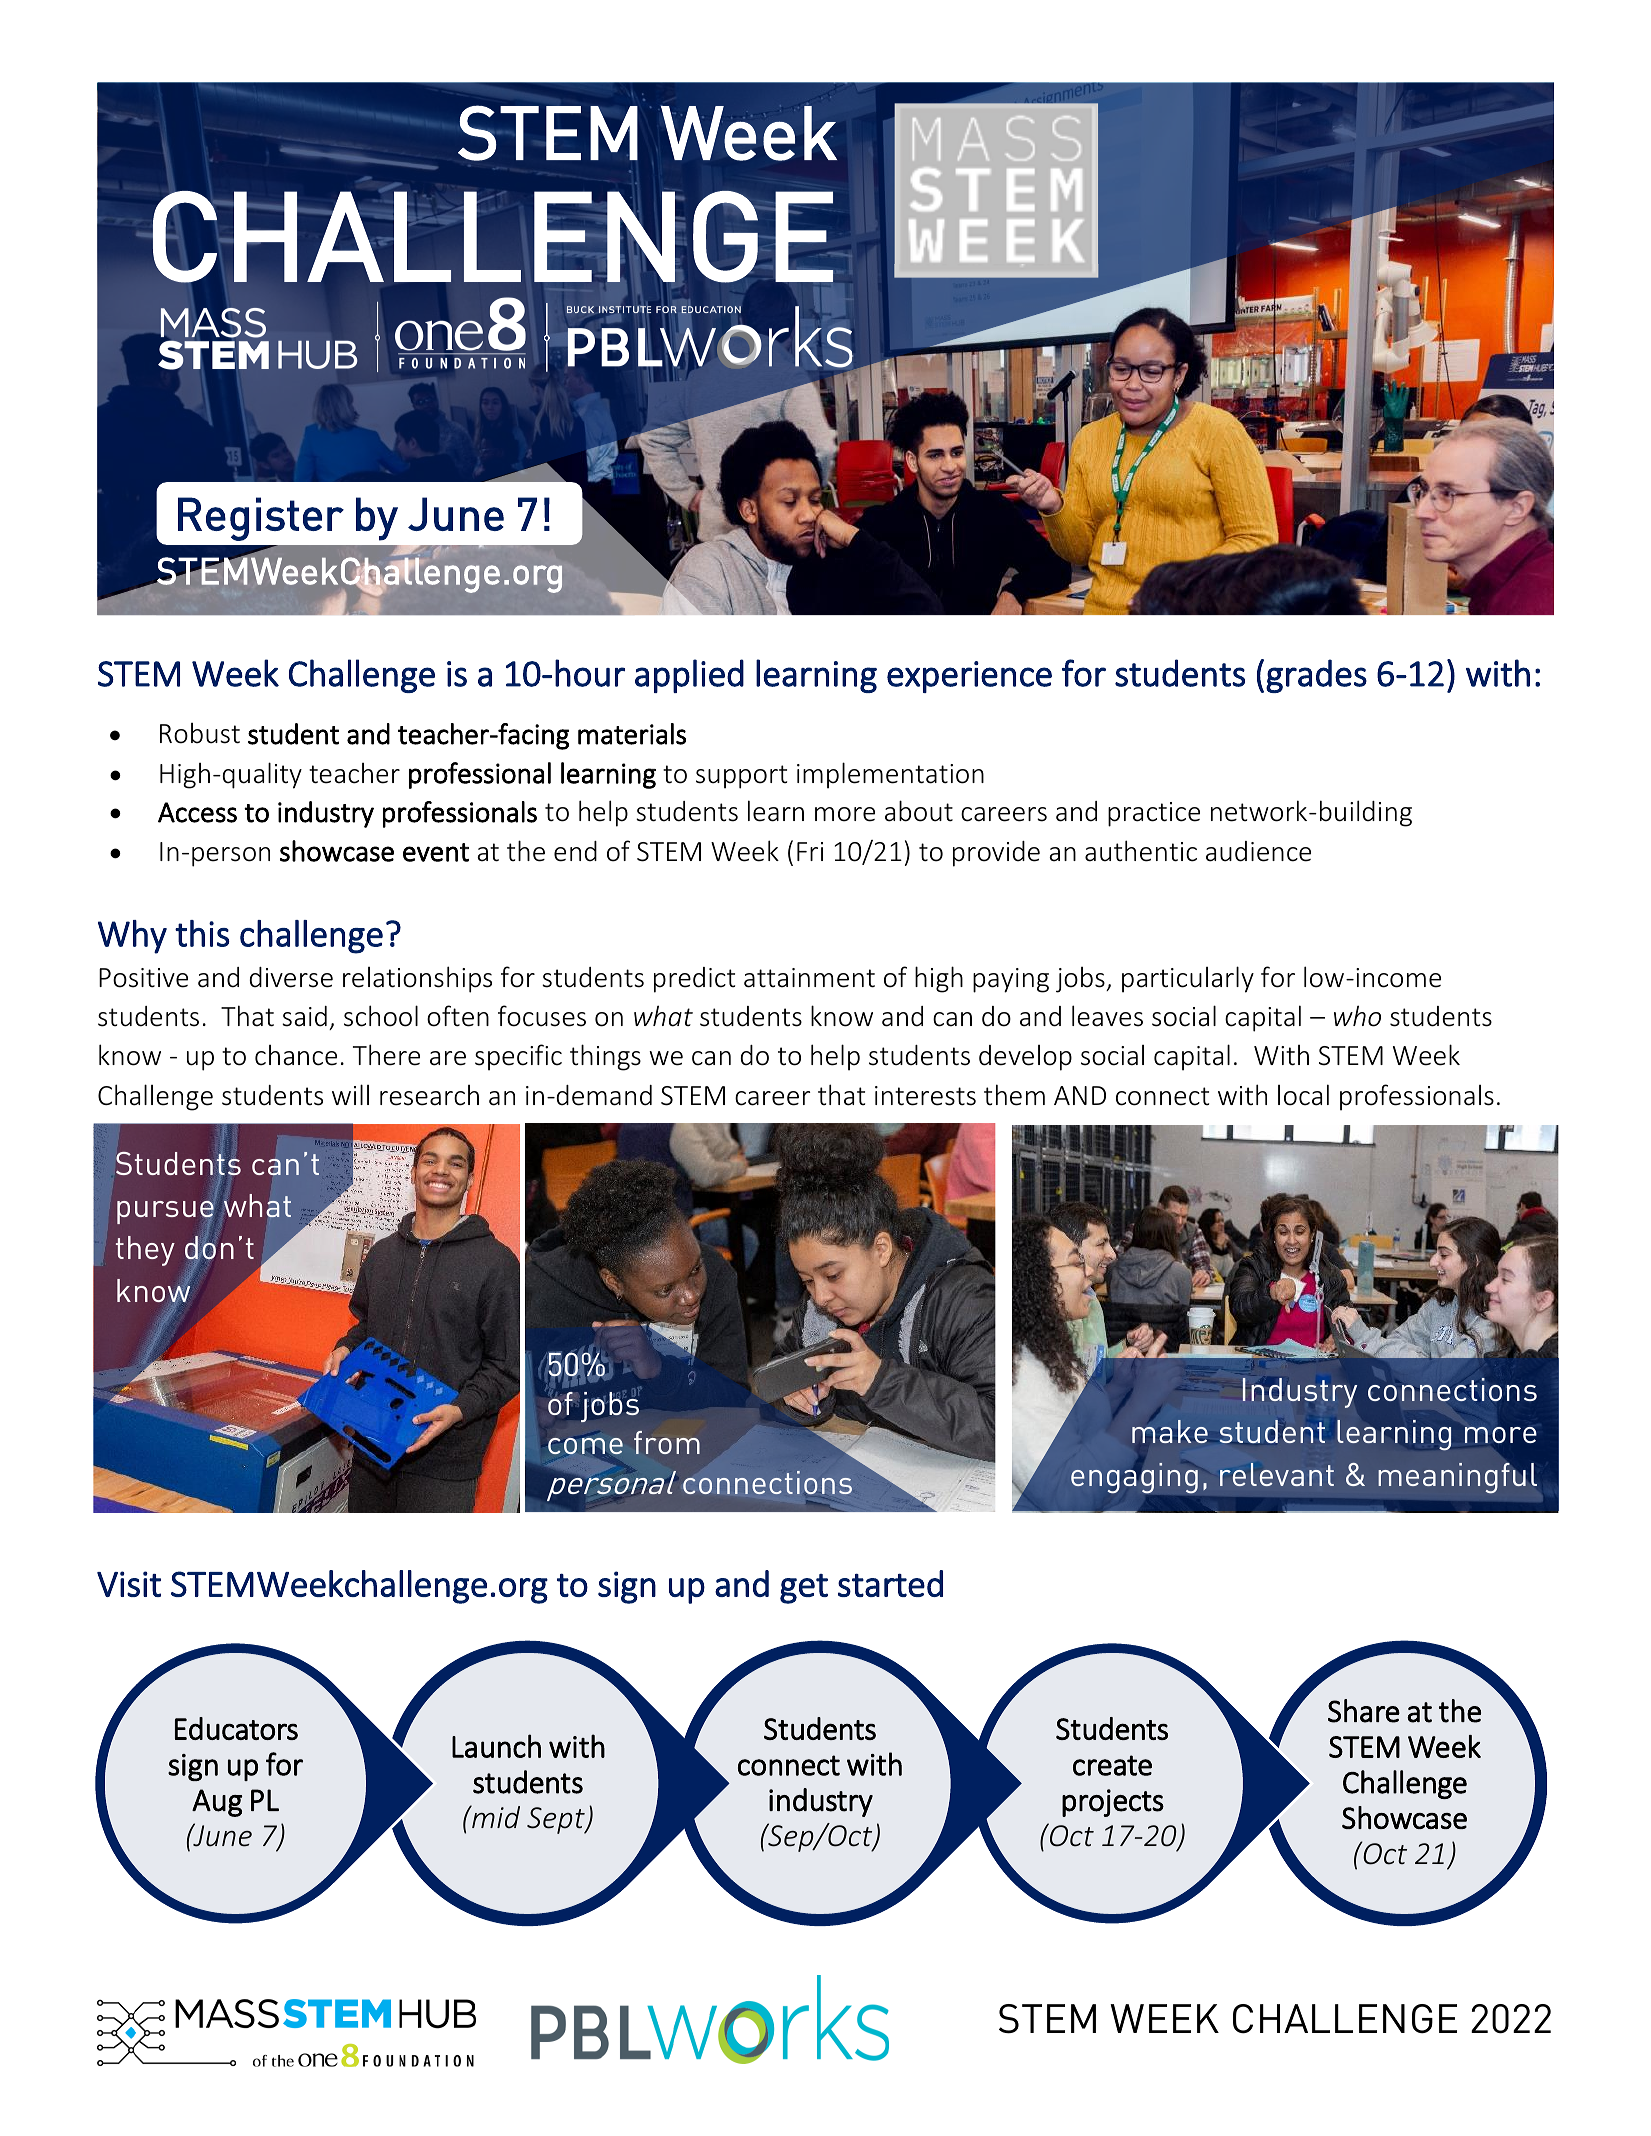 The image size is (1651, 2136). I want to click on grades, so click(1316, 676).
